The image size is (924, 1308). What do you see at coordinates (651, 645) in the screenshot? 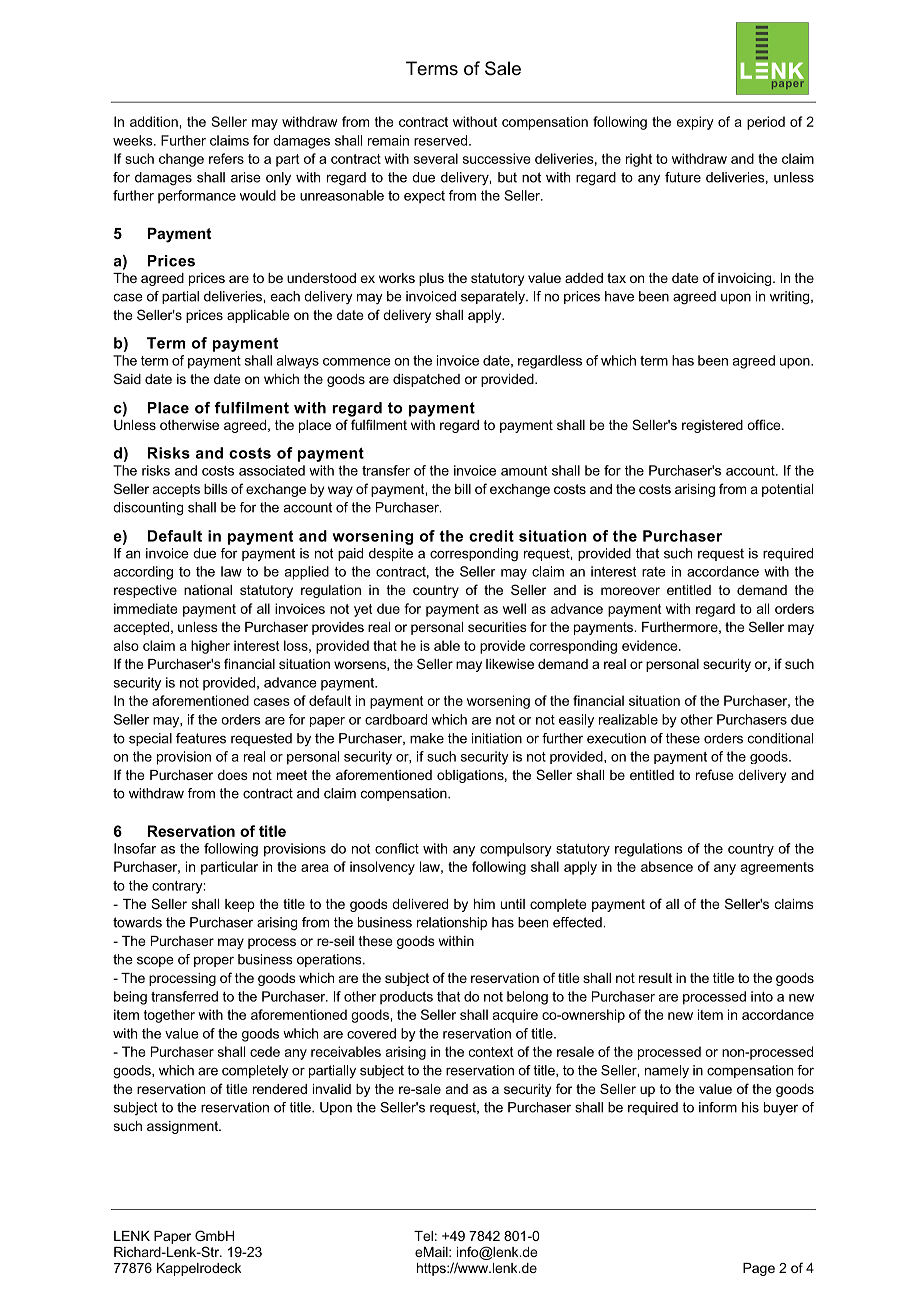
I see `evidence` at bounding box center [651, 645].
